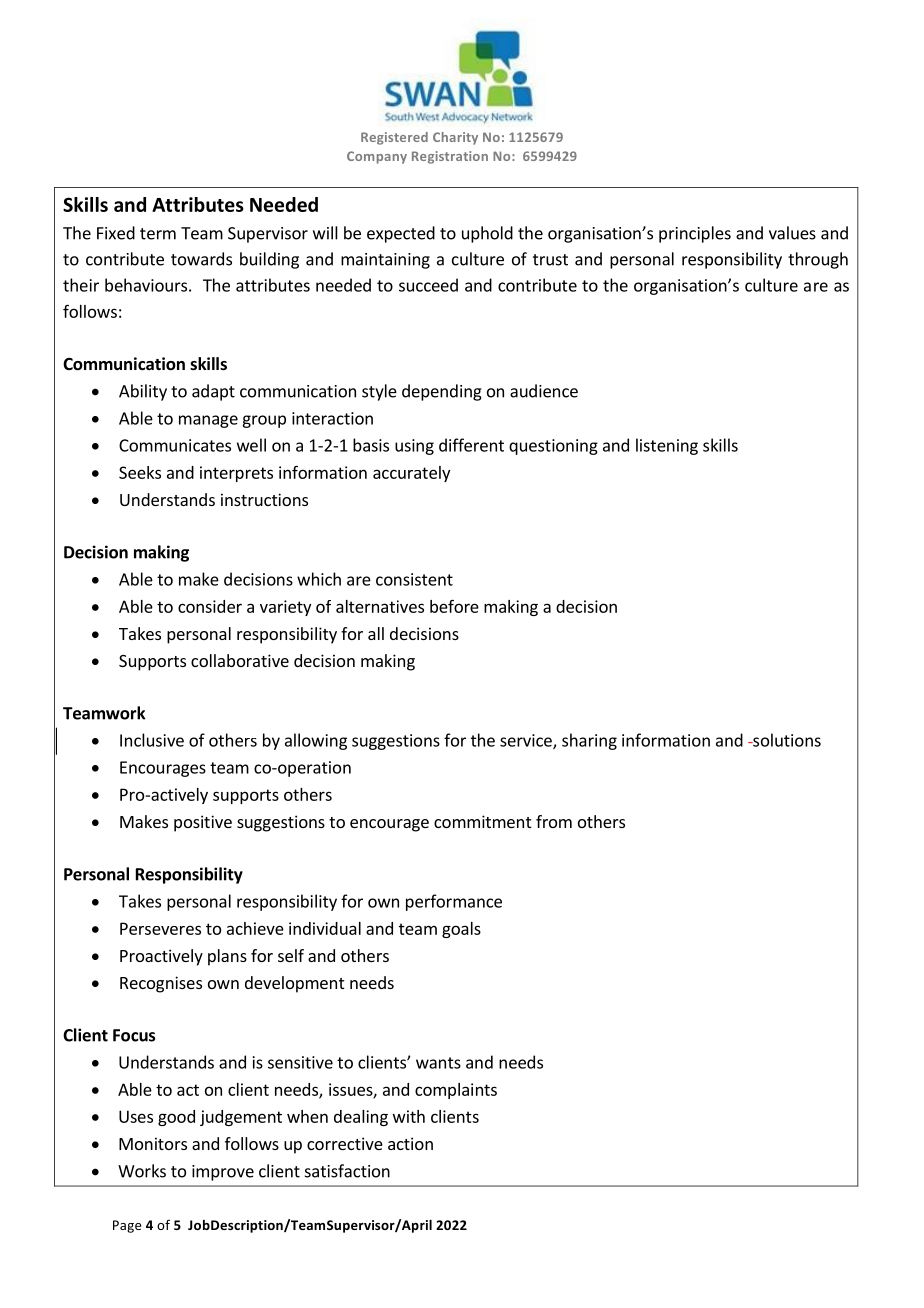 Image resolution: width=924 pixels, height=1308 pixels. What do you see at coordinates (160, 928) in the document?
I see `Perseveres` at bounding box center [160, 928].
